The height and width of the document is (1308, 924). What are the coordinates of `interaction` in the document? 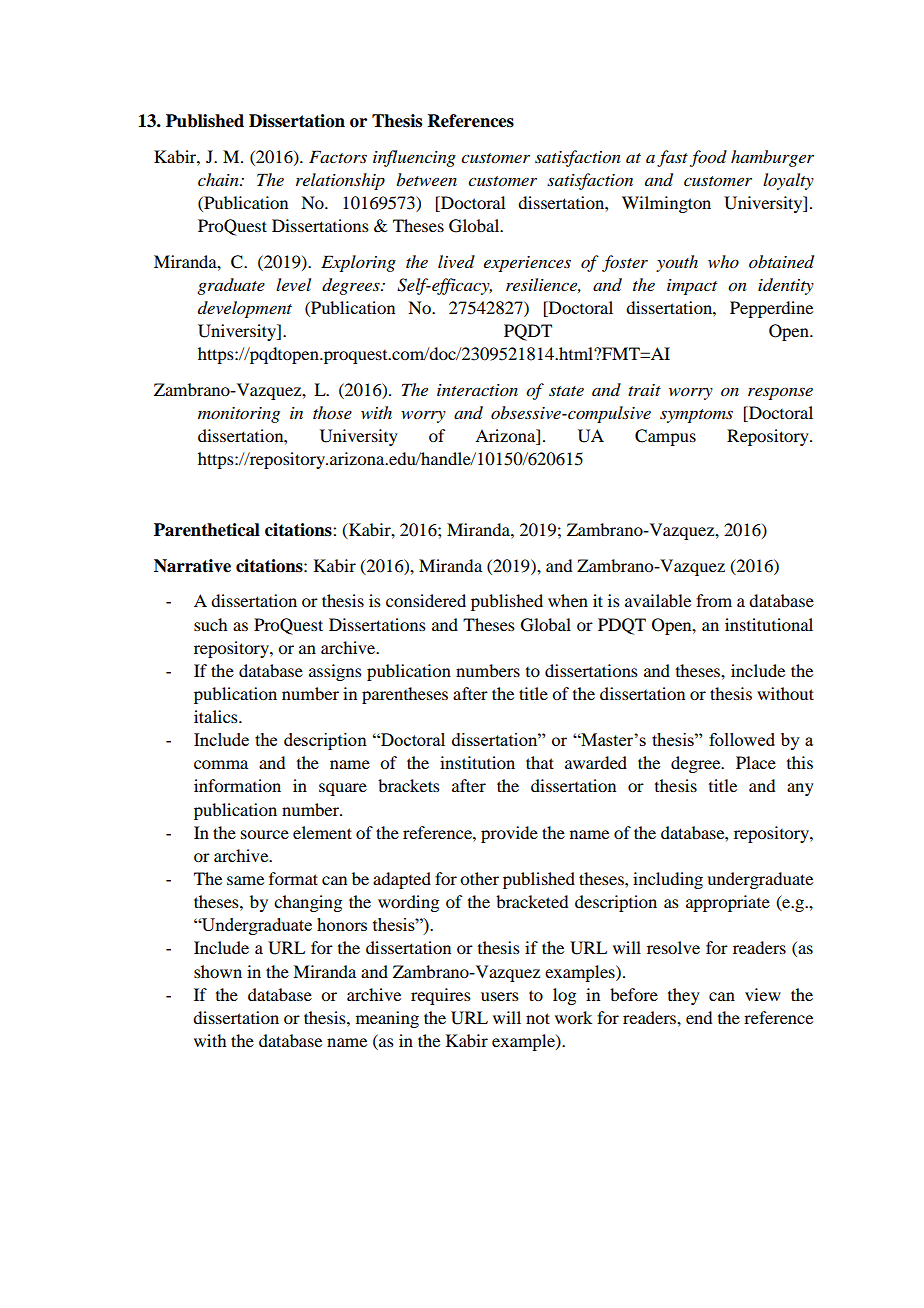 It's located at (477, 390).
